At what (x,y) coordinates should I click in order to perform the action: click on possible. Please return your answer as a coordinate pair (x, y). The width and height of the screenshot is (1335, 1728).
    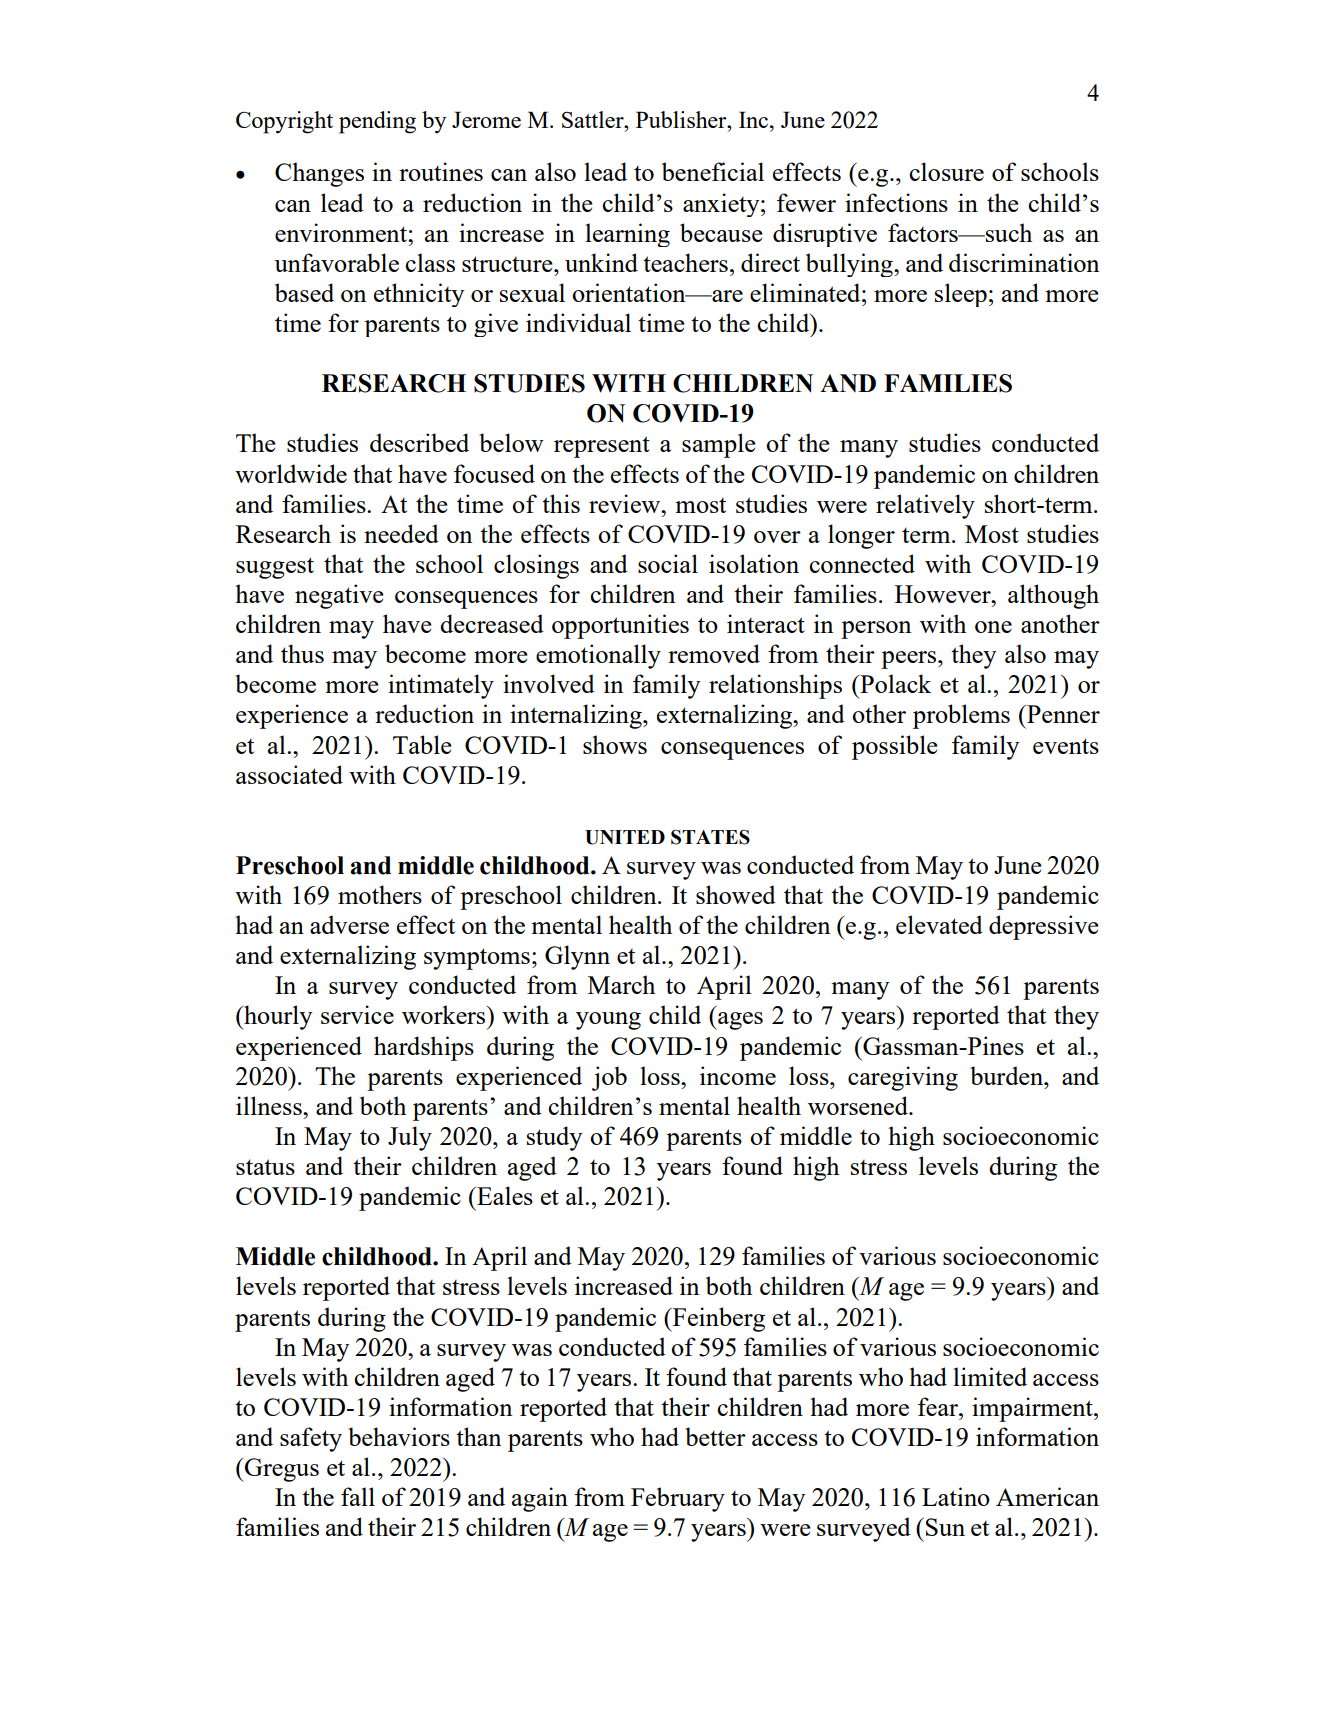
    Looking at the image, I should click on (895, 747).
